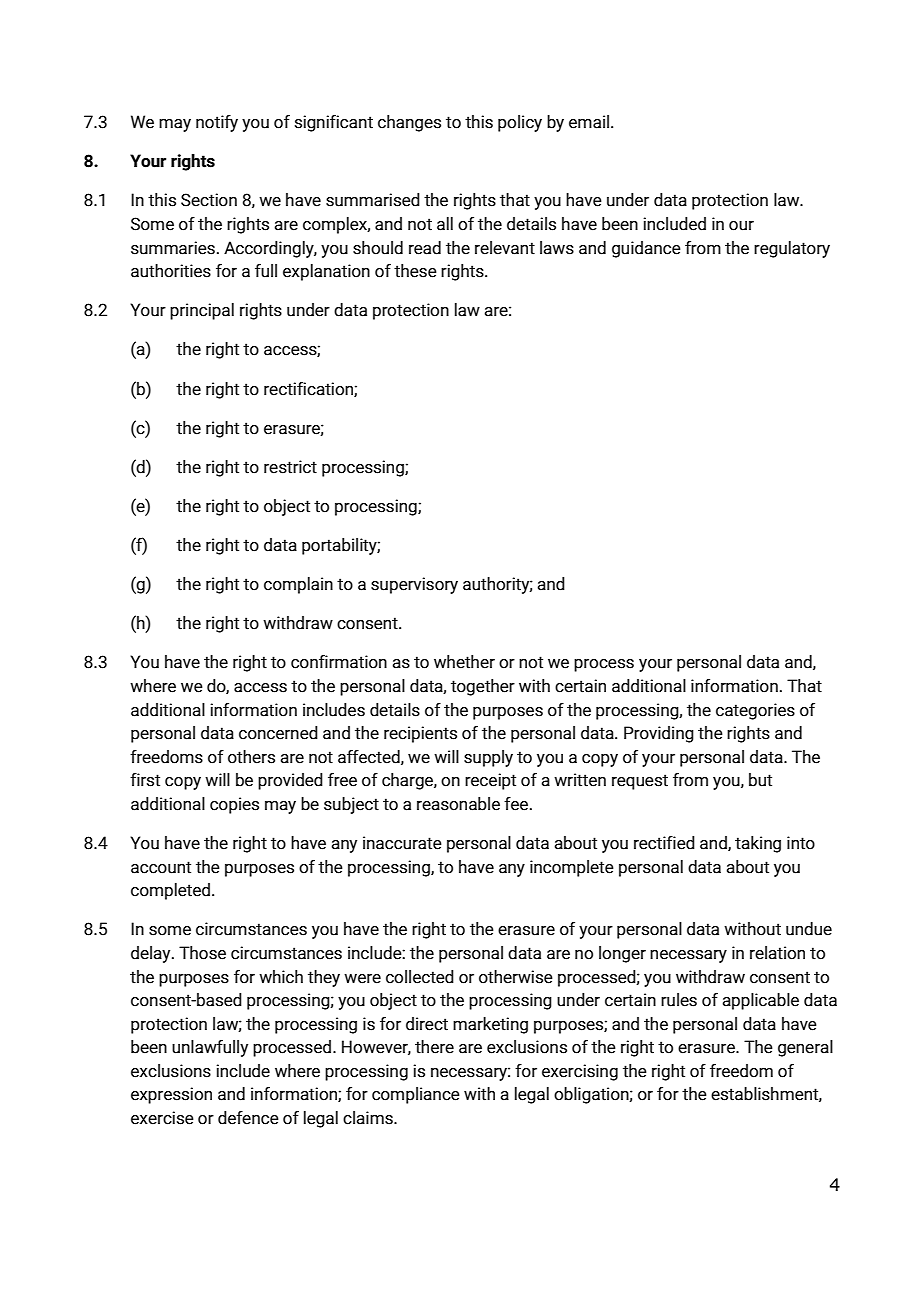 Image resolution: width=924 pixels, height=1308 pixels. What do you see at coordinates (520, 123) in the screenshot?
I see `policy` at bounding box center [520, 123].
